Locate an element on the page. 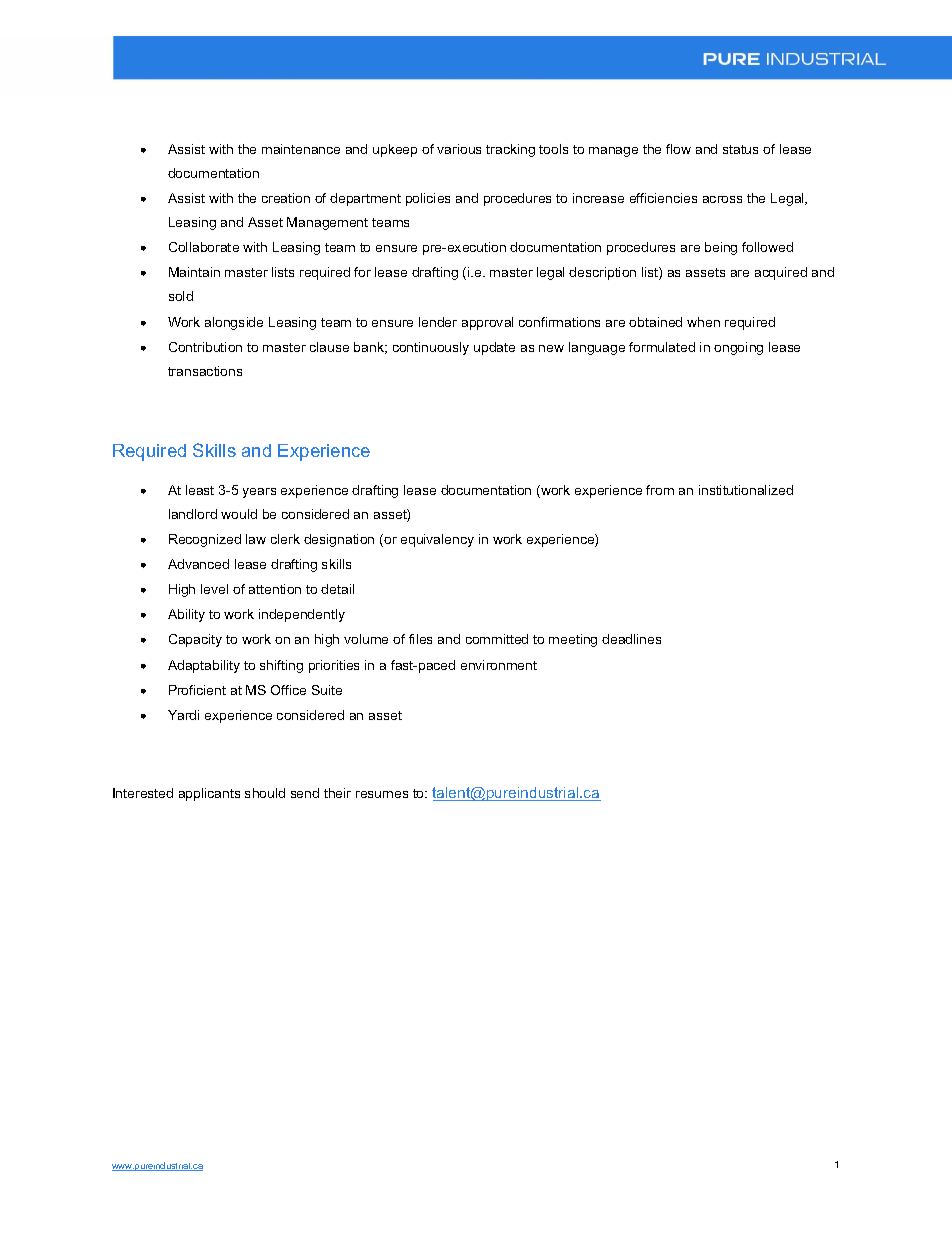 This page has height=1233, width=952. institutionalized is located at coordinates (746, 490).
